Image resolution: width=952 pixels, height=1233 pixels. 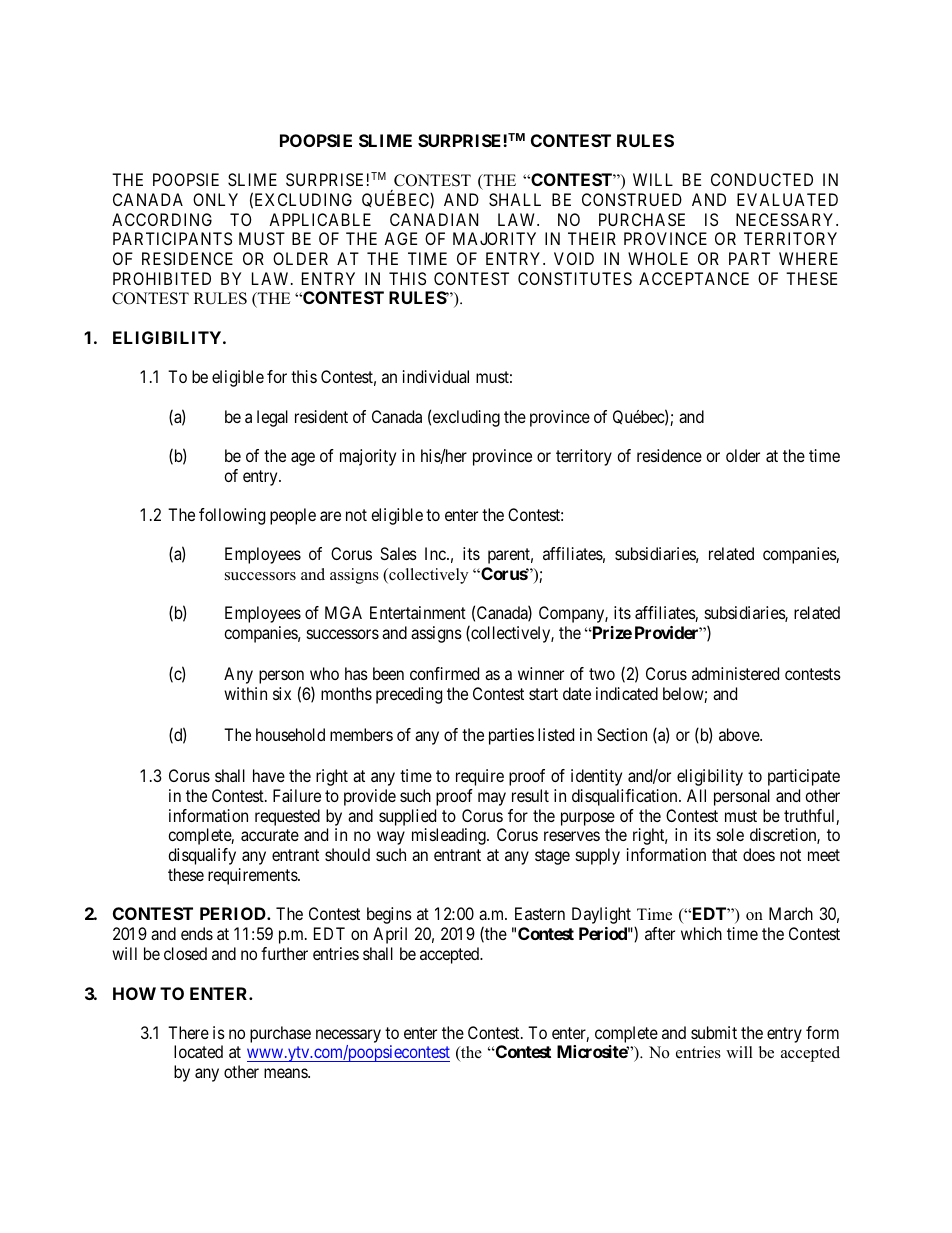 I want to click on may, so click(x=492, y=799).
